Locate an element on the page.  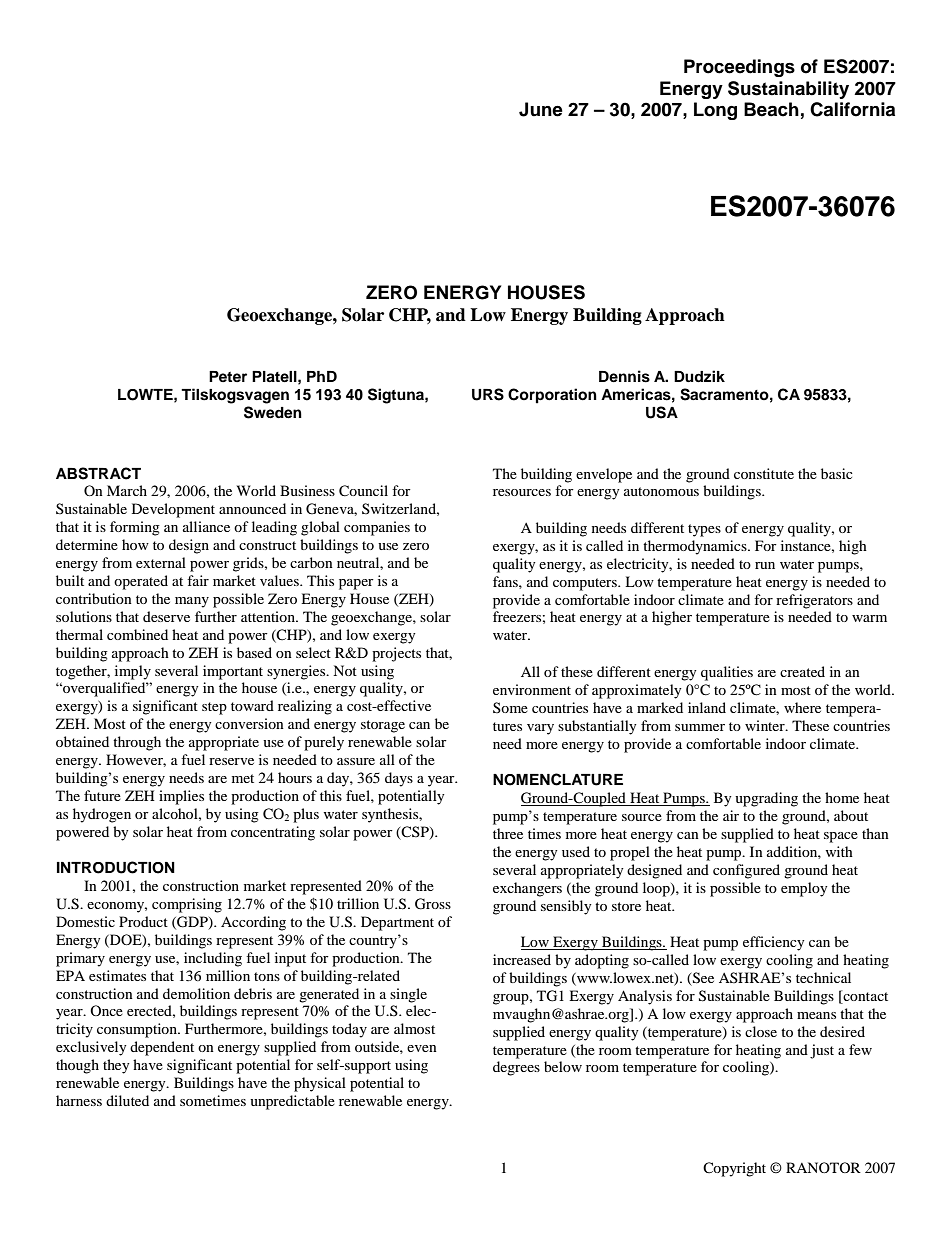
Dennis is located at coordinates (624, 376).
